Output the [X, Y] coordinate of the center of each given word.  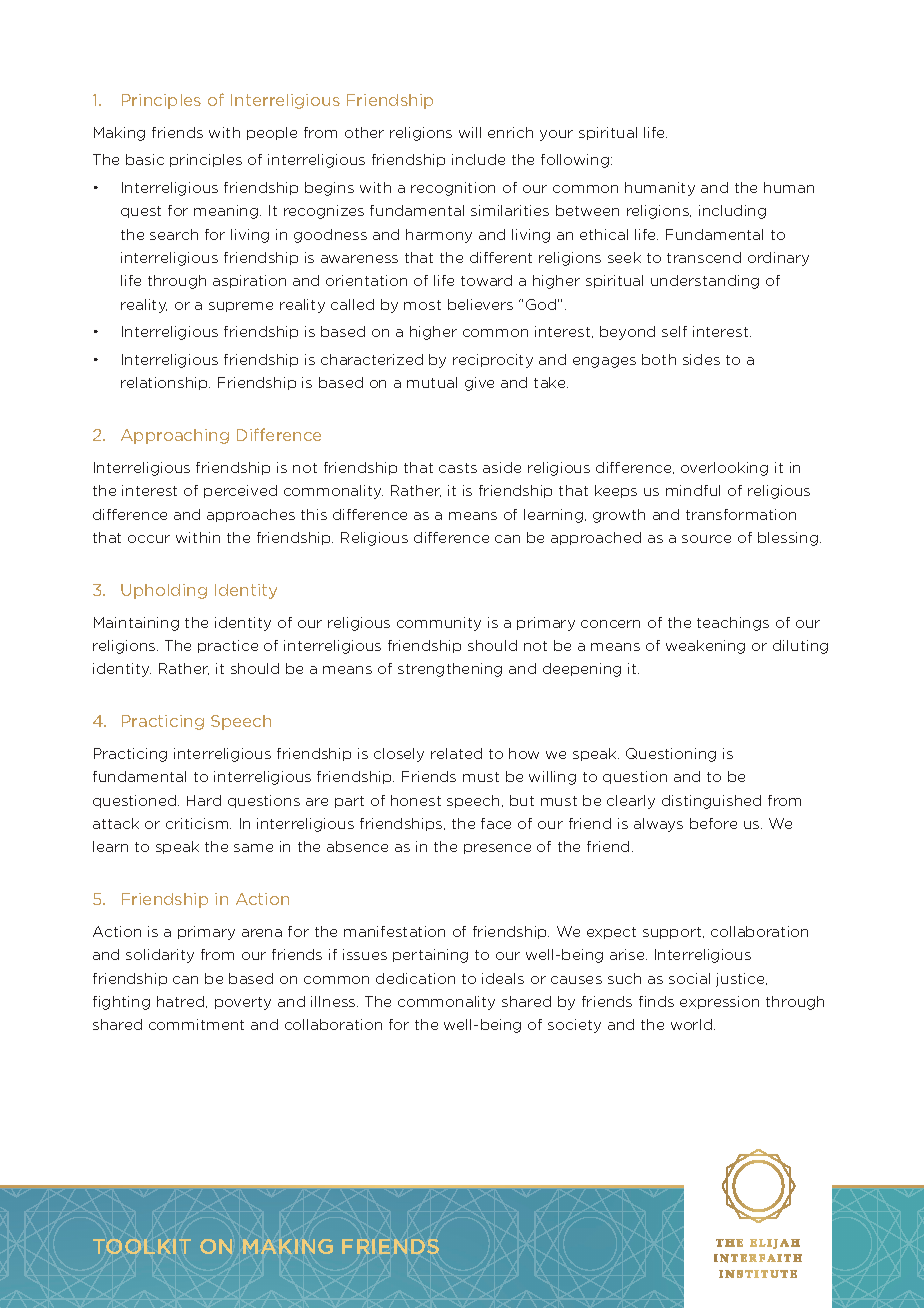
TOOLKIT [142, 1246]
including [732, 212]
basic [145, 159]
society [574, 1026]
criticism [198, 823]
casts [458, 468]
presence [497, 849]
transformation [741, 514]
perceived [240, 491]
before [713, 823]
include [478, 159]
